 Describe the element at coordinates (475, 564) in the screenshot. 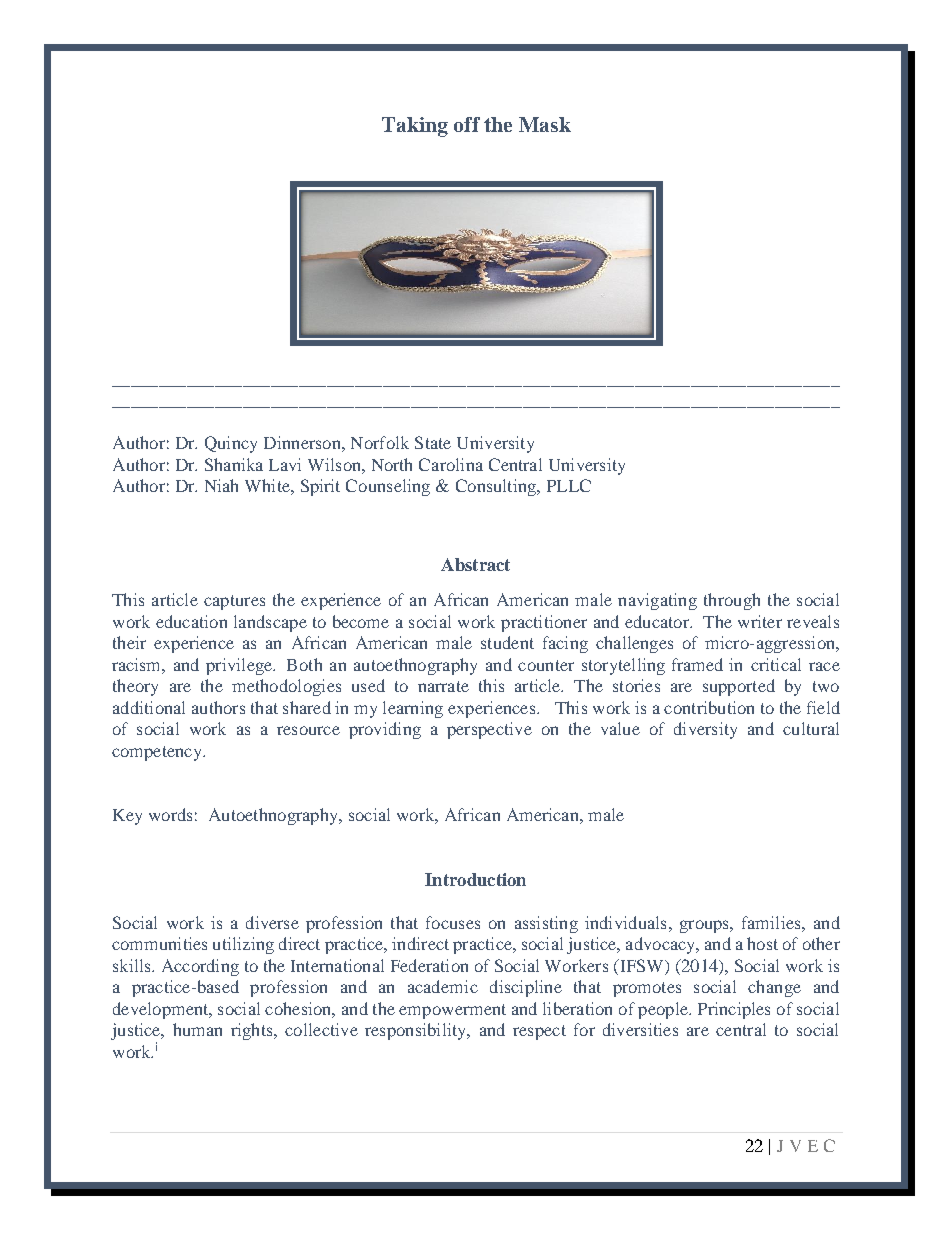

I see `Abstract` at that location.
